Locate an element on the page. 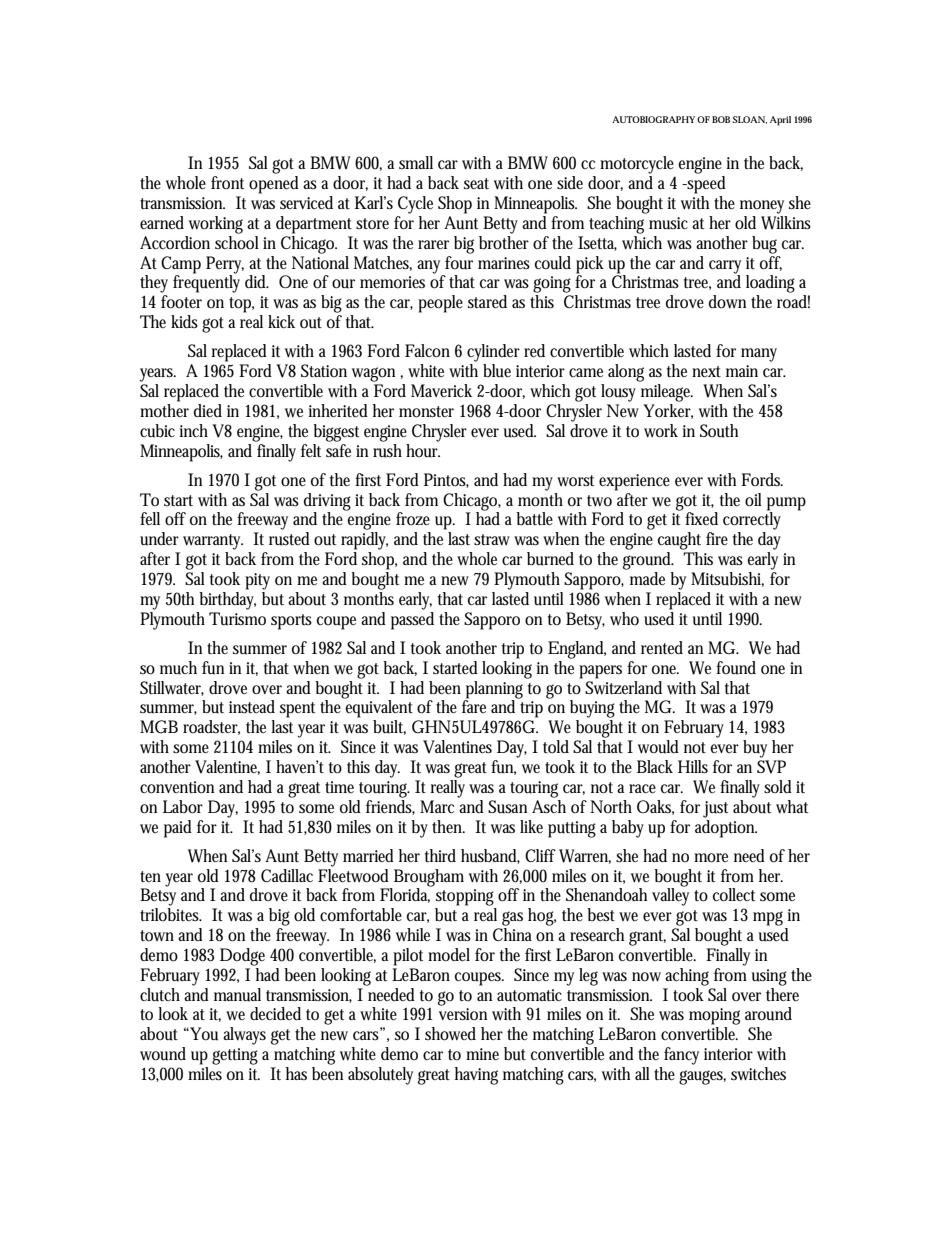  getting is located at coordinates (235, 1056).
